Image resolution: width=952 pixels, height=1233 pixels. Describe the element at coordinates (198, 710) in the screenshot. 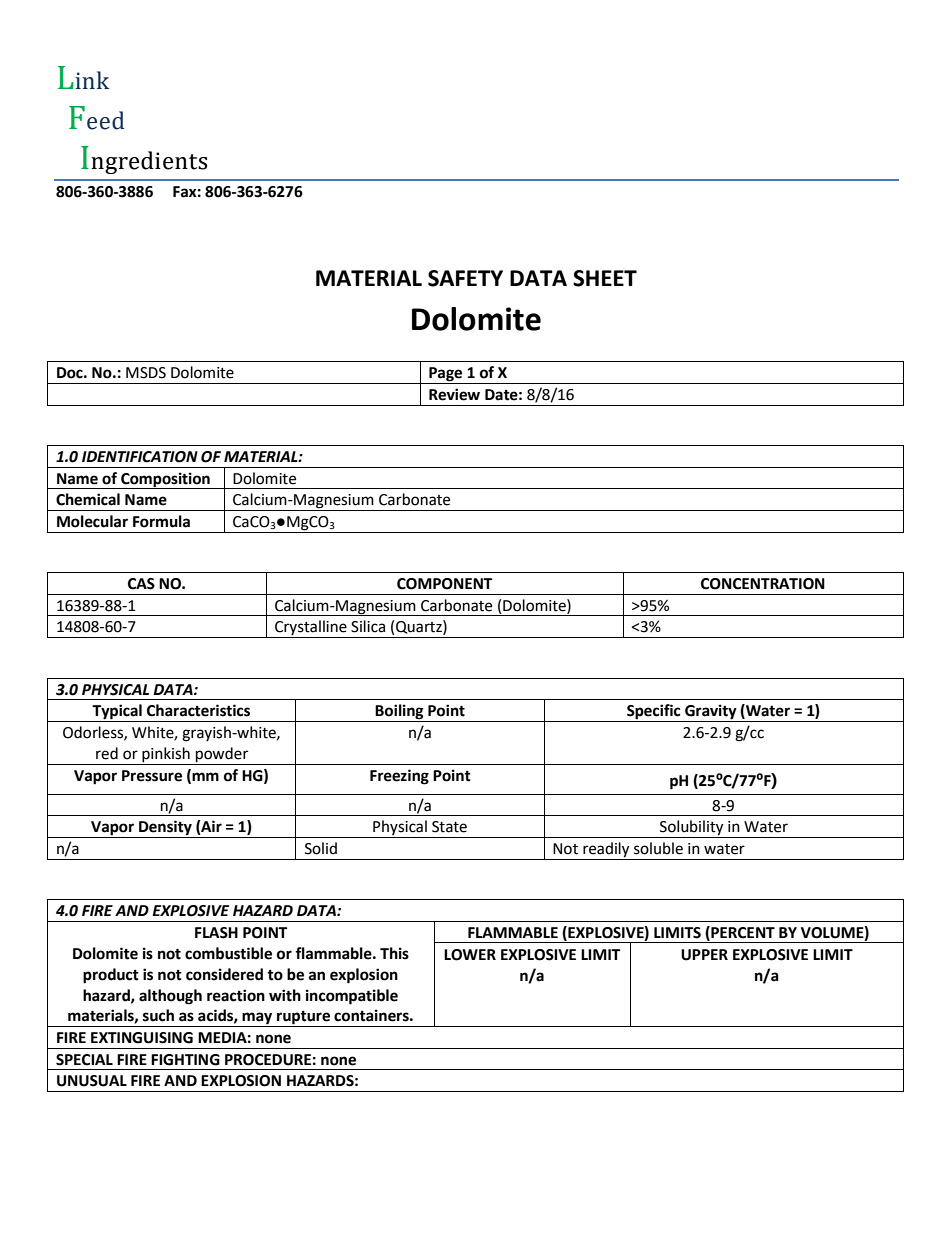

I see `Characteristics` at that location.
